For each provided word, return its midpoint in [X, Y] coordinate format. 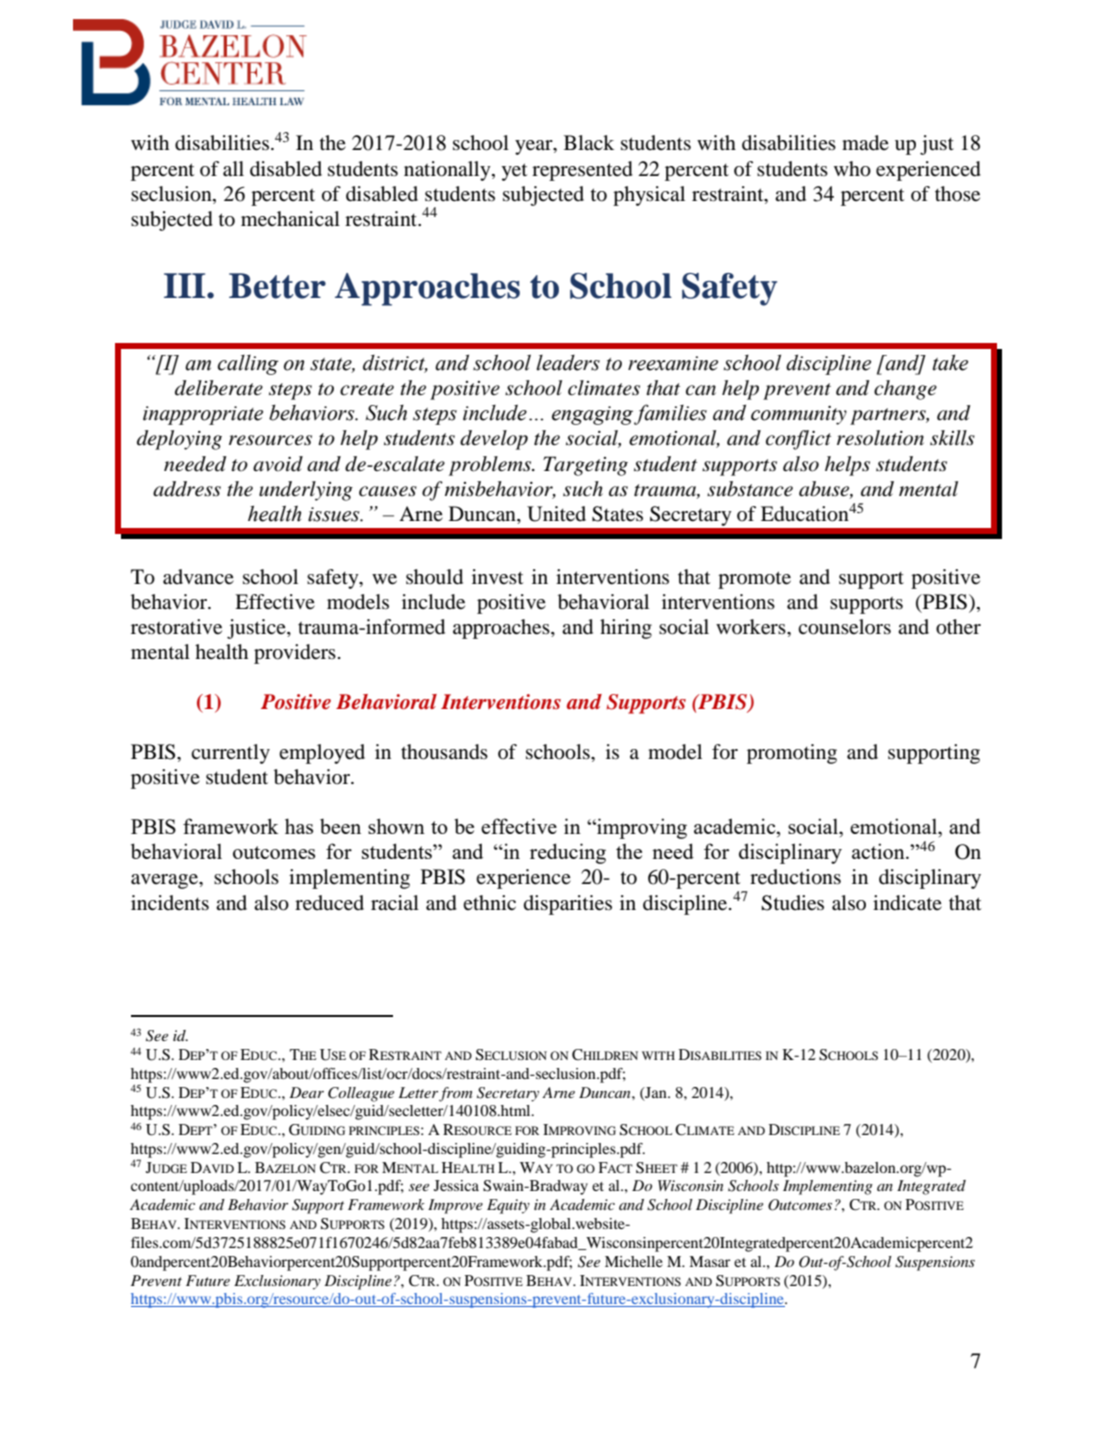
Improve [455, 1206]
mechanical [290, 219]
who [852, 169]
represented [582, 171]
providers [295, 654]
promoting [792, 754]
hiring [626, 629]
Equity [508, 1206]
